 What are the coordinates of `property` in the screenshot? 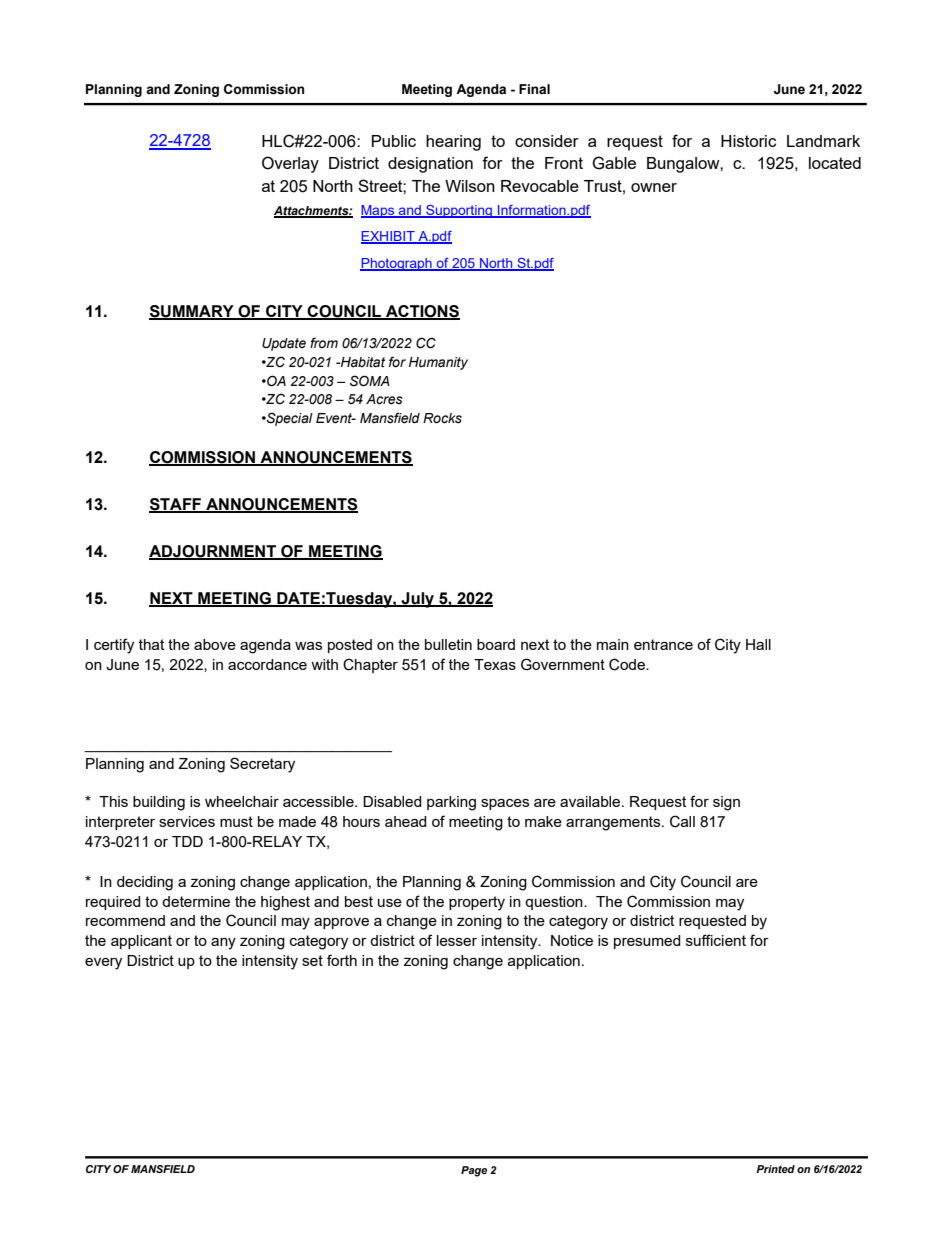 It's located at (477, 903).
